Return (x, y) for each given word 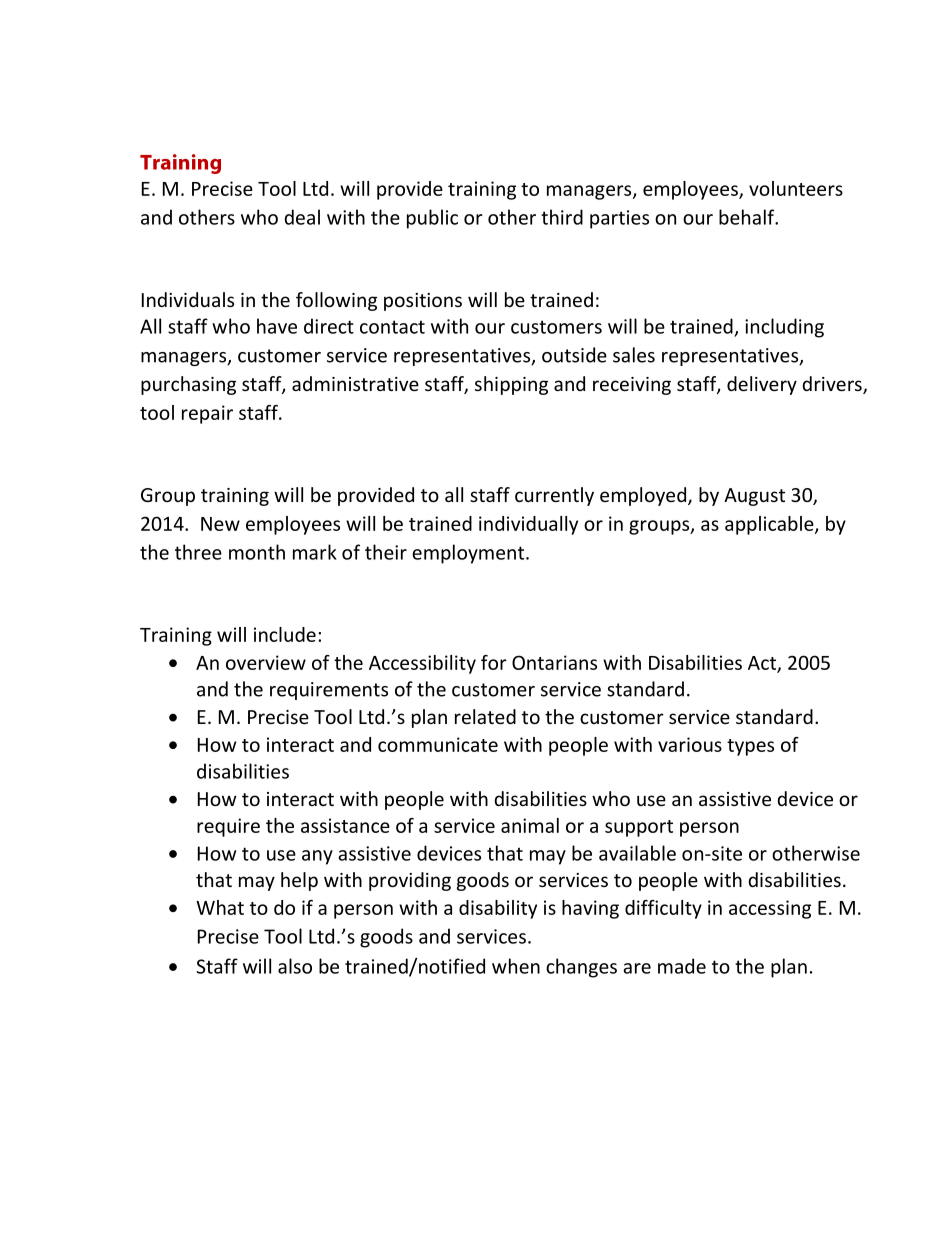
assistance (345, 825)
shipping (511, 385)
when (516, 966)
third (562, 217)
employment (469, 554)
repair (207, 414)
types (750, 747)
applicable (770, 525)
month (257, 552)
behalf (748, 217)
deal (302, 217)
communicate (438, 744)
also (295, 966)
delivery (762, 385)
